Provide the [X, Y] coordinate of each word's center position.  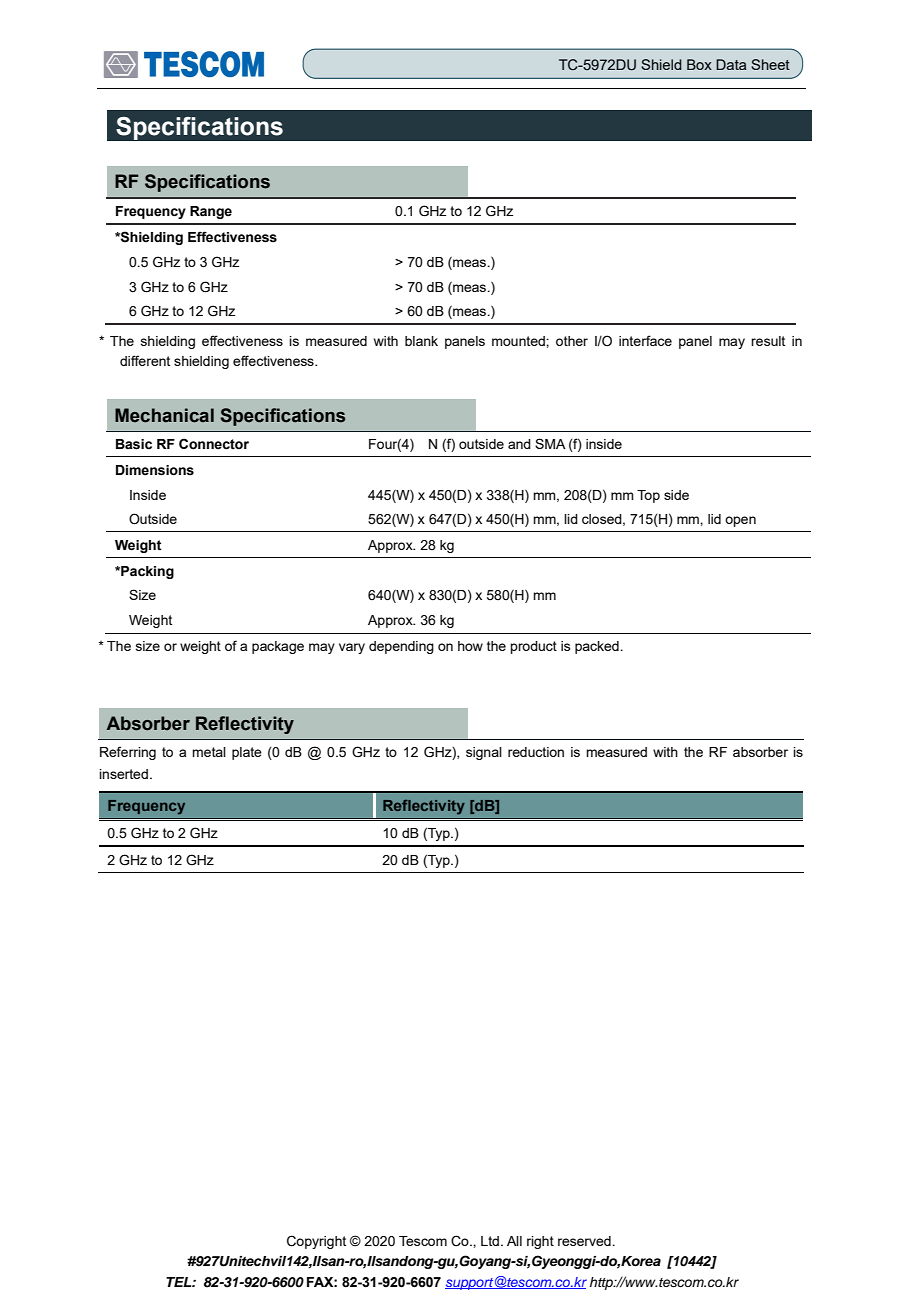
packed [598, 647]
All [514, 1241]
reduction [536, 752]
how [470, 646]
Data [731, 64]
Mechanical [164, 415]
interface [645, 340]
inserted [123, 774]
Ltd [491, 1241]
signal [484, 753]
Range [211, 212]
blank [421, 341]
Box [699, 64]
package [278, 647]
